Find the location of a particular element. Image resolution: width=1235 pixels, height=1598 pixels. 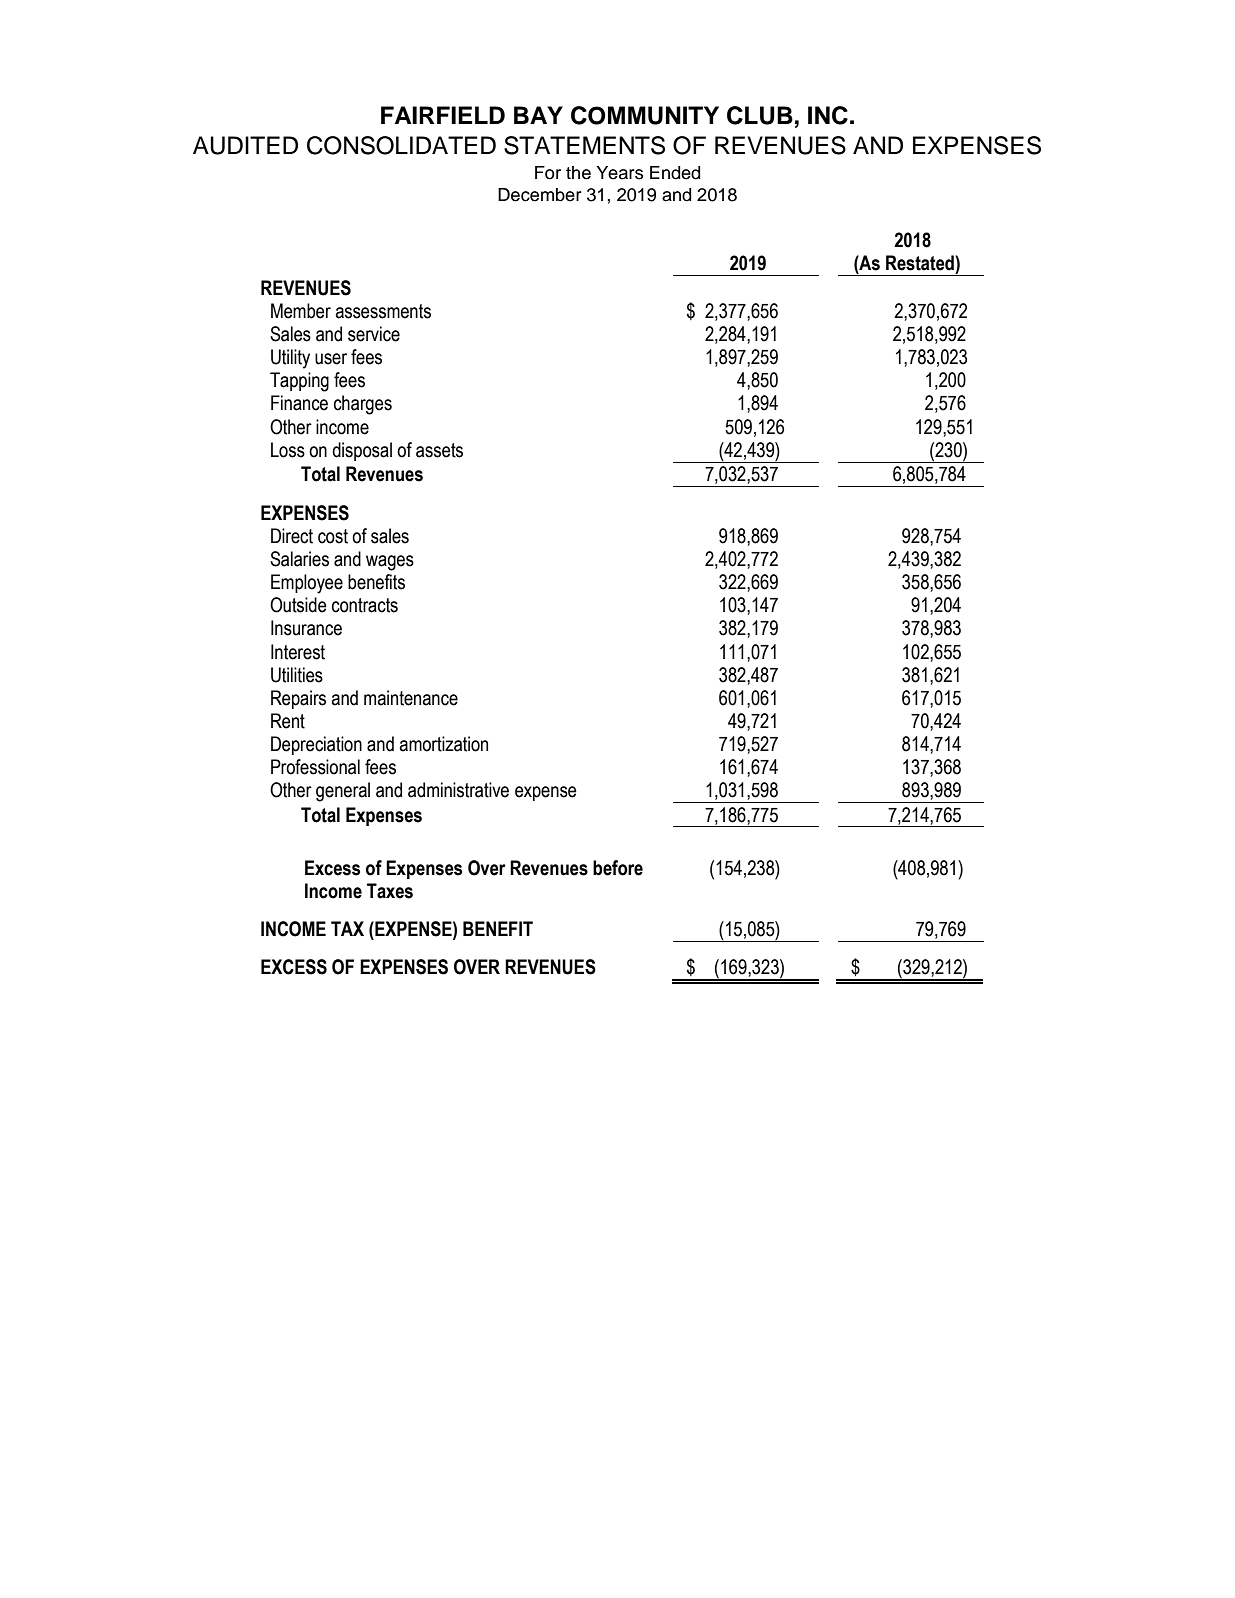

STATEMENTS is located at coordinates (584, 145).
